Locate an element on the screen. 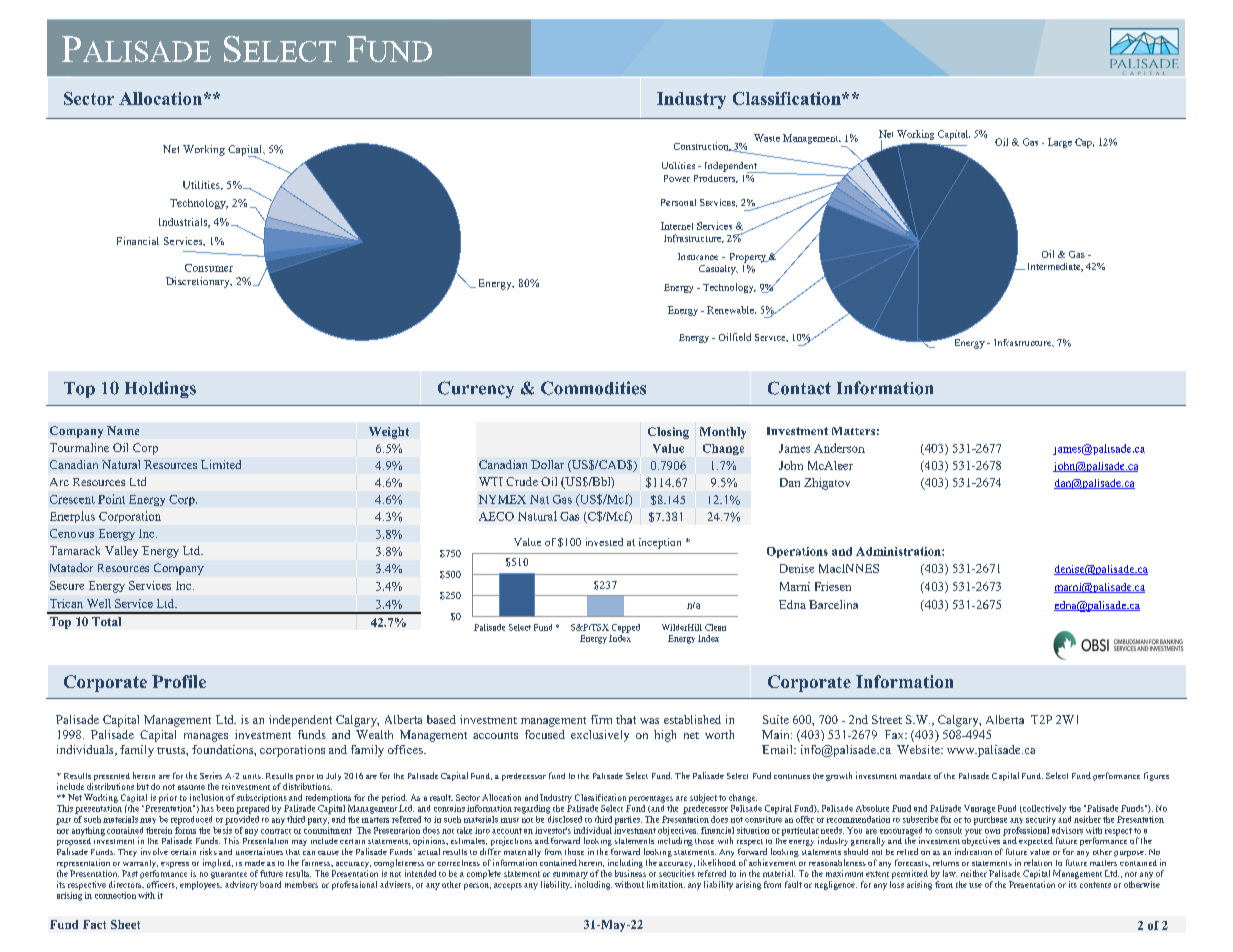  Consumer is located at coordinates (209, 268).
